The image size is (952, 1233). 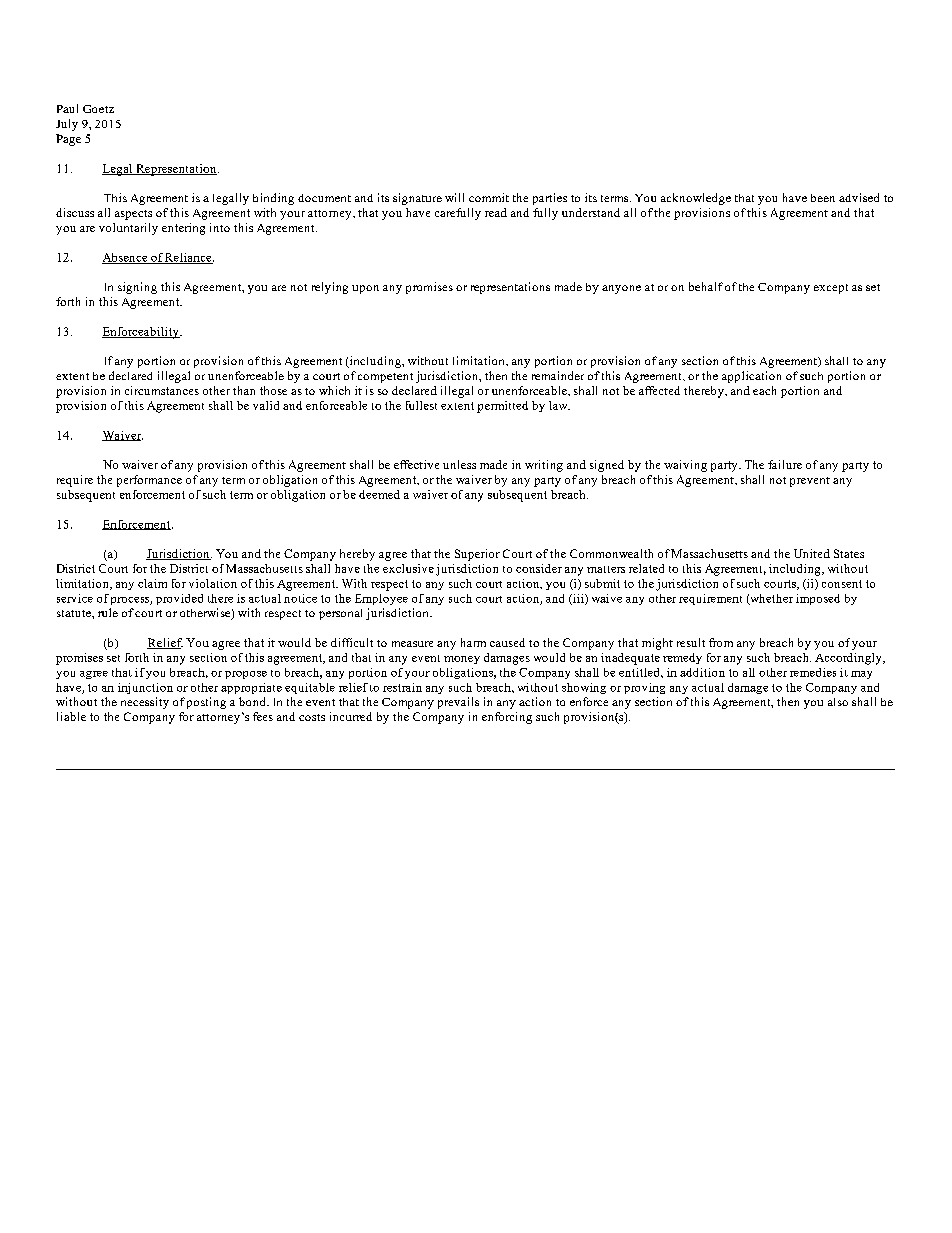 I want to click on Superior, so click(x=477, y=555).
